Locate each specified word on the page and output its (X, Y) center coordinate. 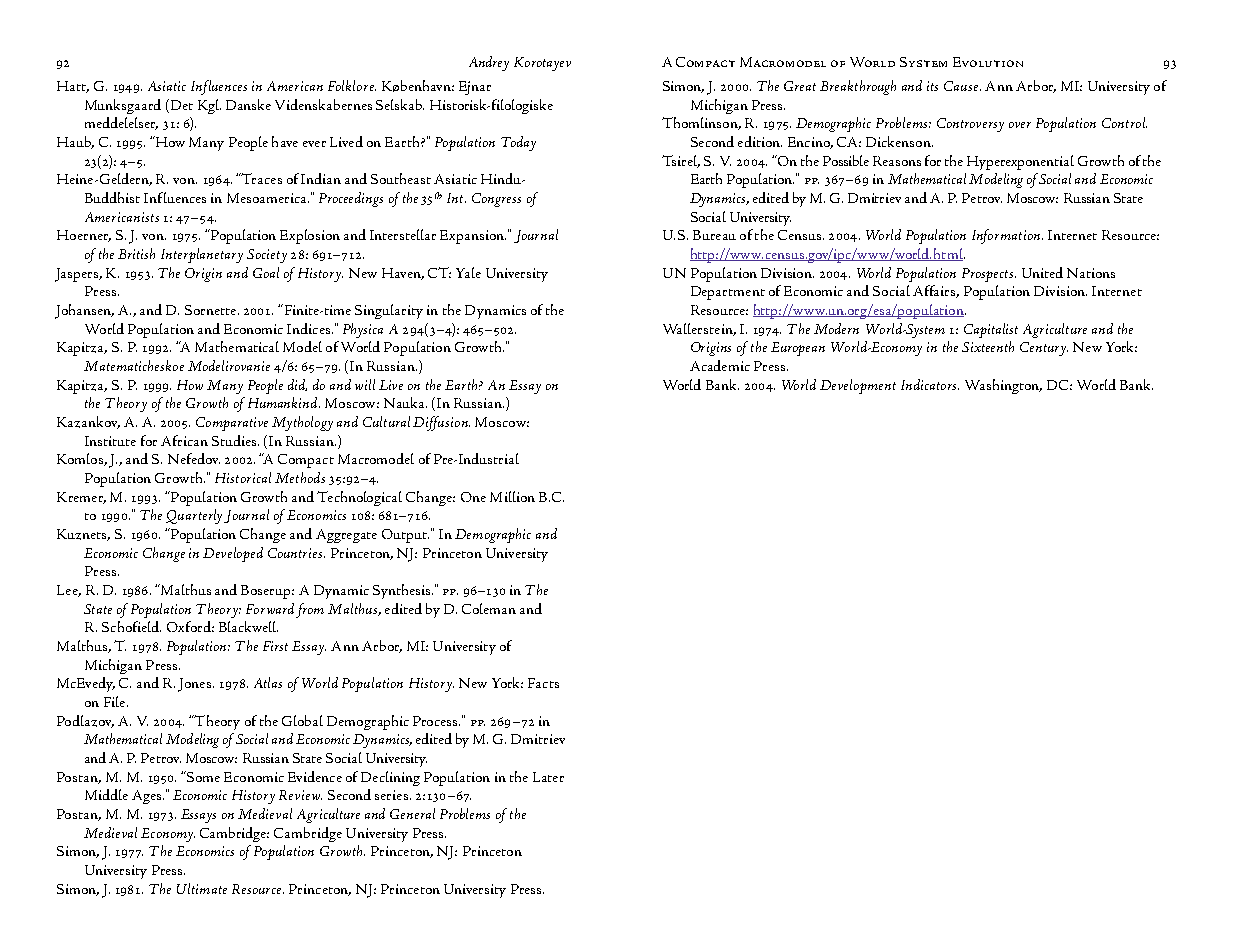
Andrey (489, 63)
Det (180, 104)
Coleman (489, 608)
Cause (962, 86)
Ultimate (202, 888)
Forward (270, 608)
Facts (543, 683)
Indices (308, 328)
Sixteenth (988, 346)
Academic (720, 365)
